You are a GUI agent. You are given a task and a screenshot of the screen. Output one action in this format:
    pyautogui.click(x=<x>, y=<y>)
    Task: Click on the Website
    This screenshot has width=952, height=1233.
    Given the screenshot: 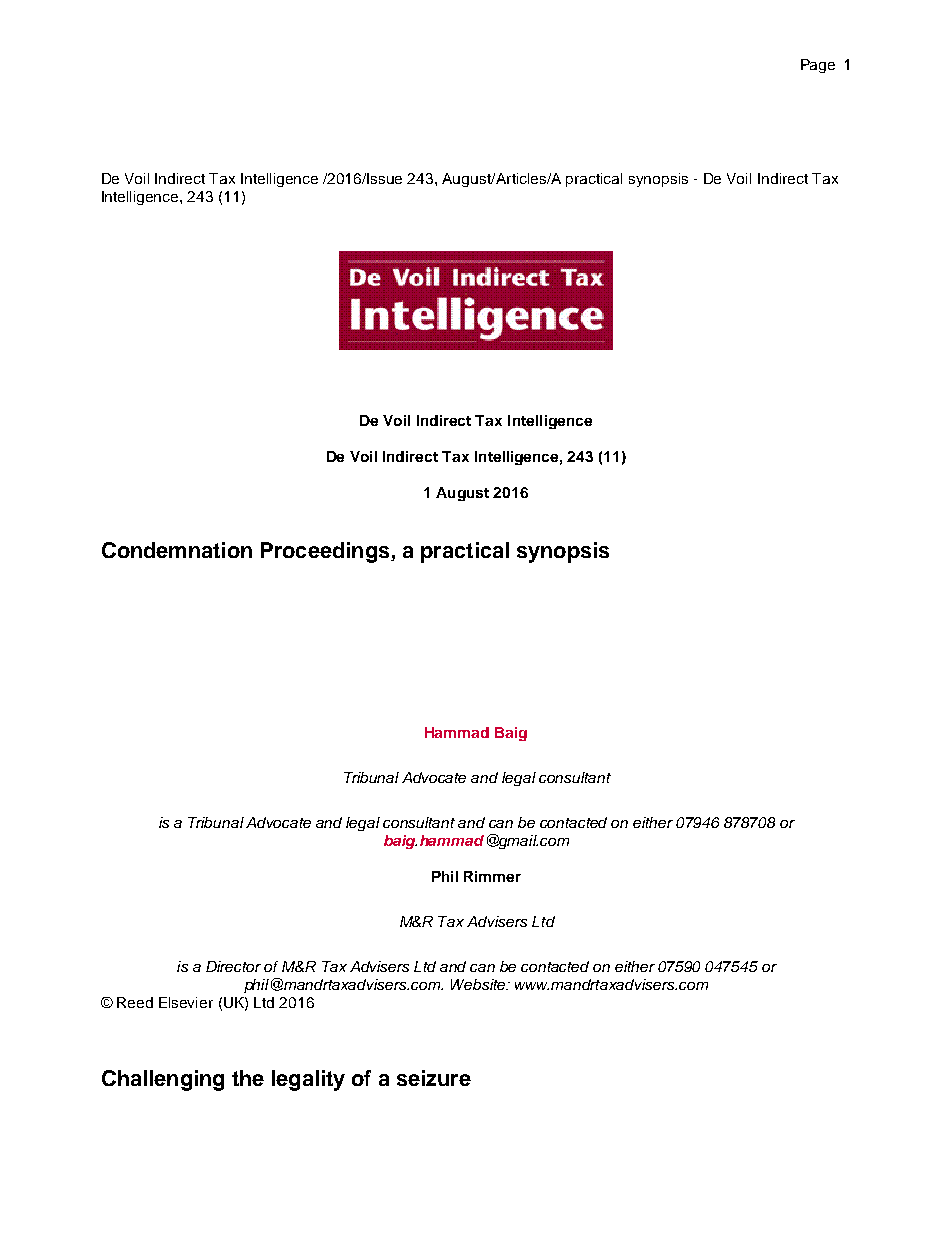 What is the action you would take?
    pyautogui.click(x=479, y=984)
